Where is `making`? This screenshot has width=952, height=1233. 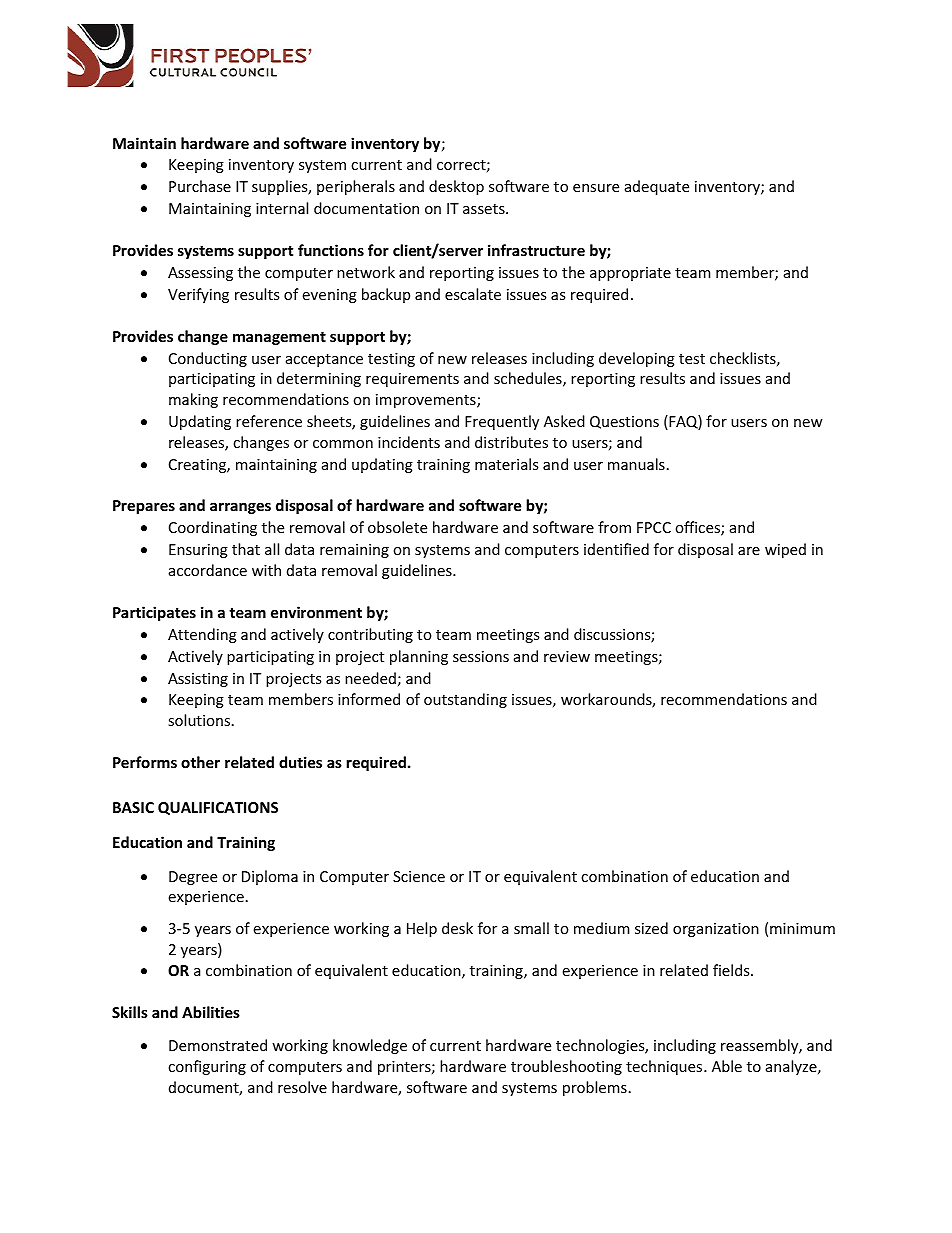 making is located at coordinates (193, 400).
